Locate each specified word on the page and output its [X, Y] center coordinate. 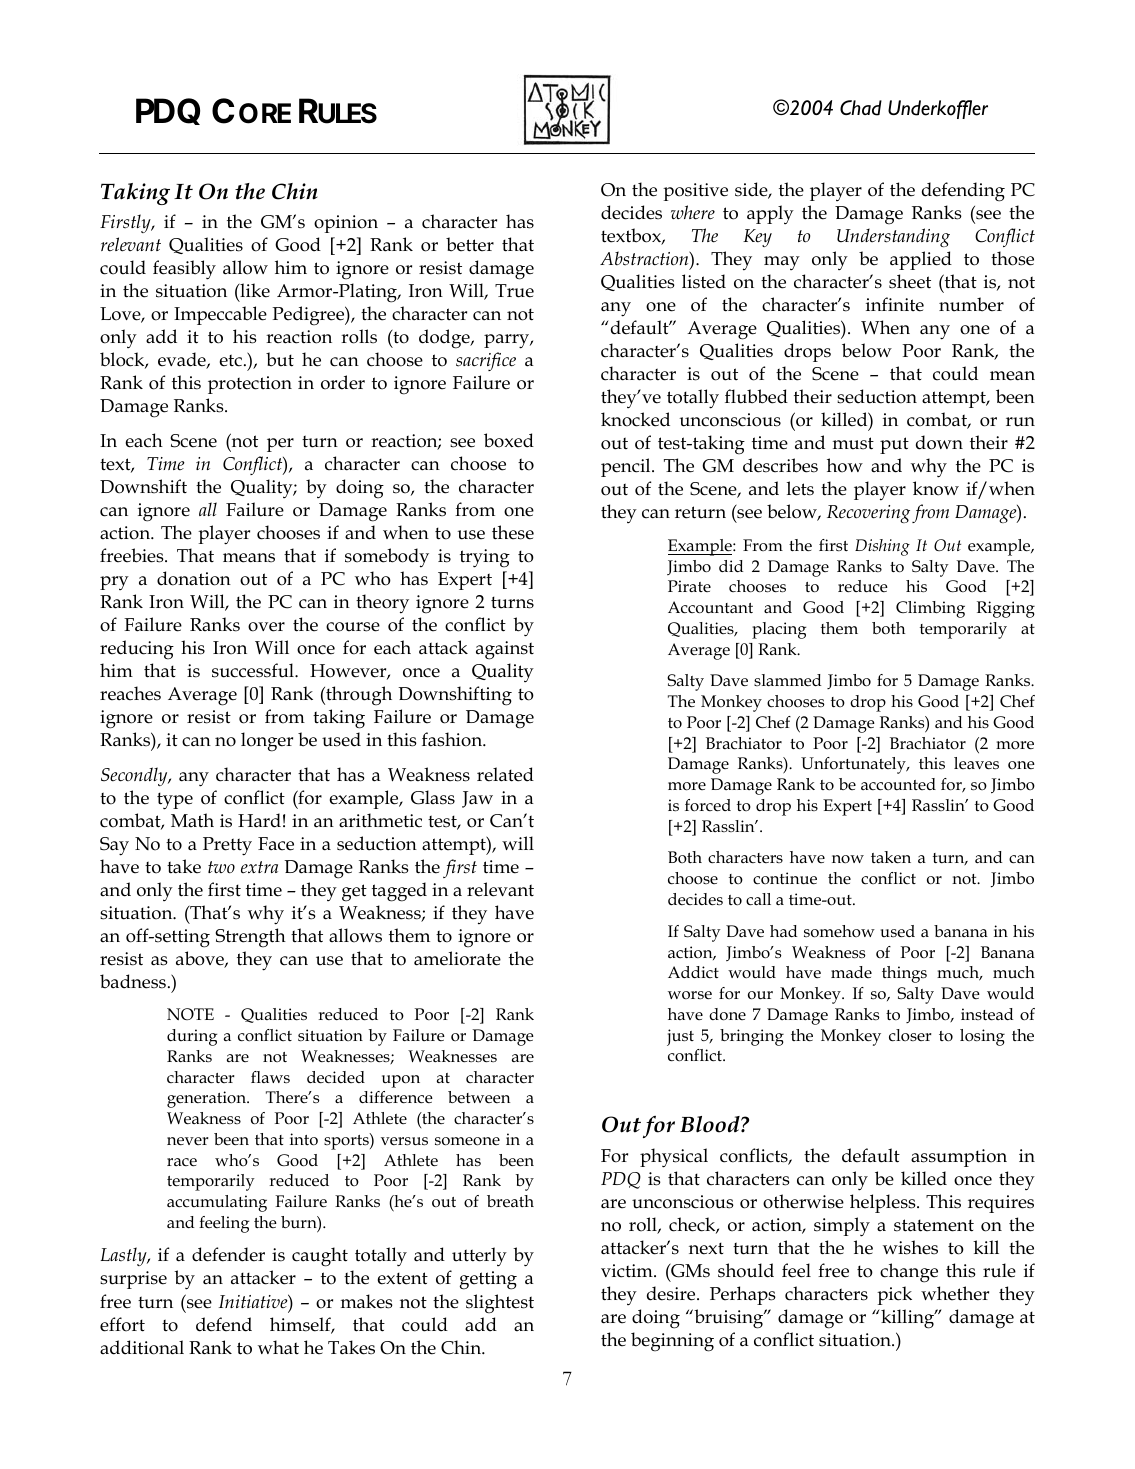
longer [267, 742]
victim [628, 1271]
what [278, 1347]
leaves [976, 763]
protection [250, 385]
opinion [346, 224]
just [680, 1037]
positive [695, 192]
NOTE [190, 1014]
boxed [509, 440]
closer [910, 1035]
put [894, 445]
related [505, 774]
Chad [861, 108]
